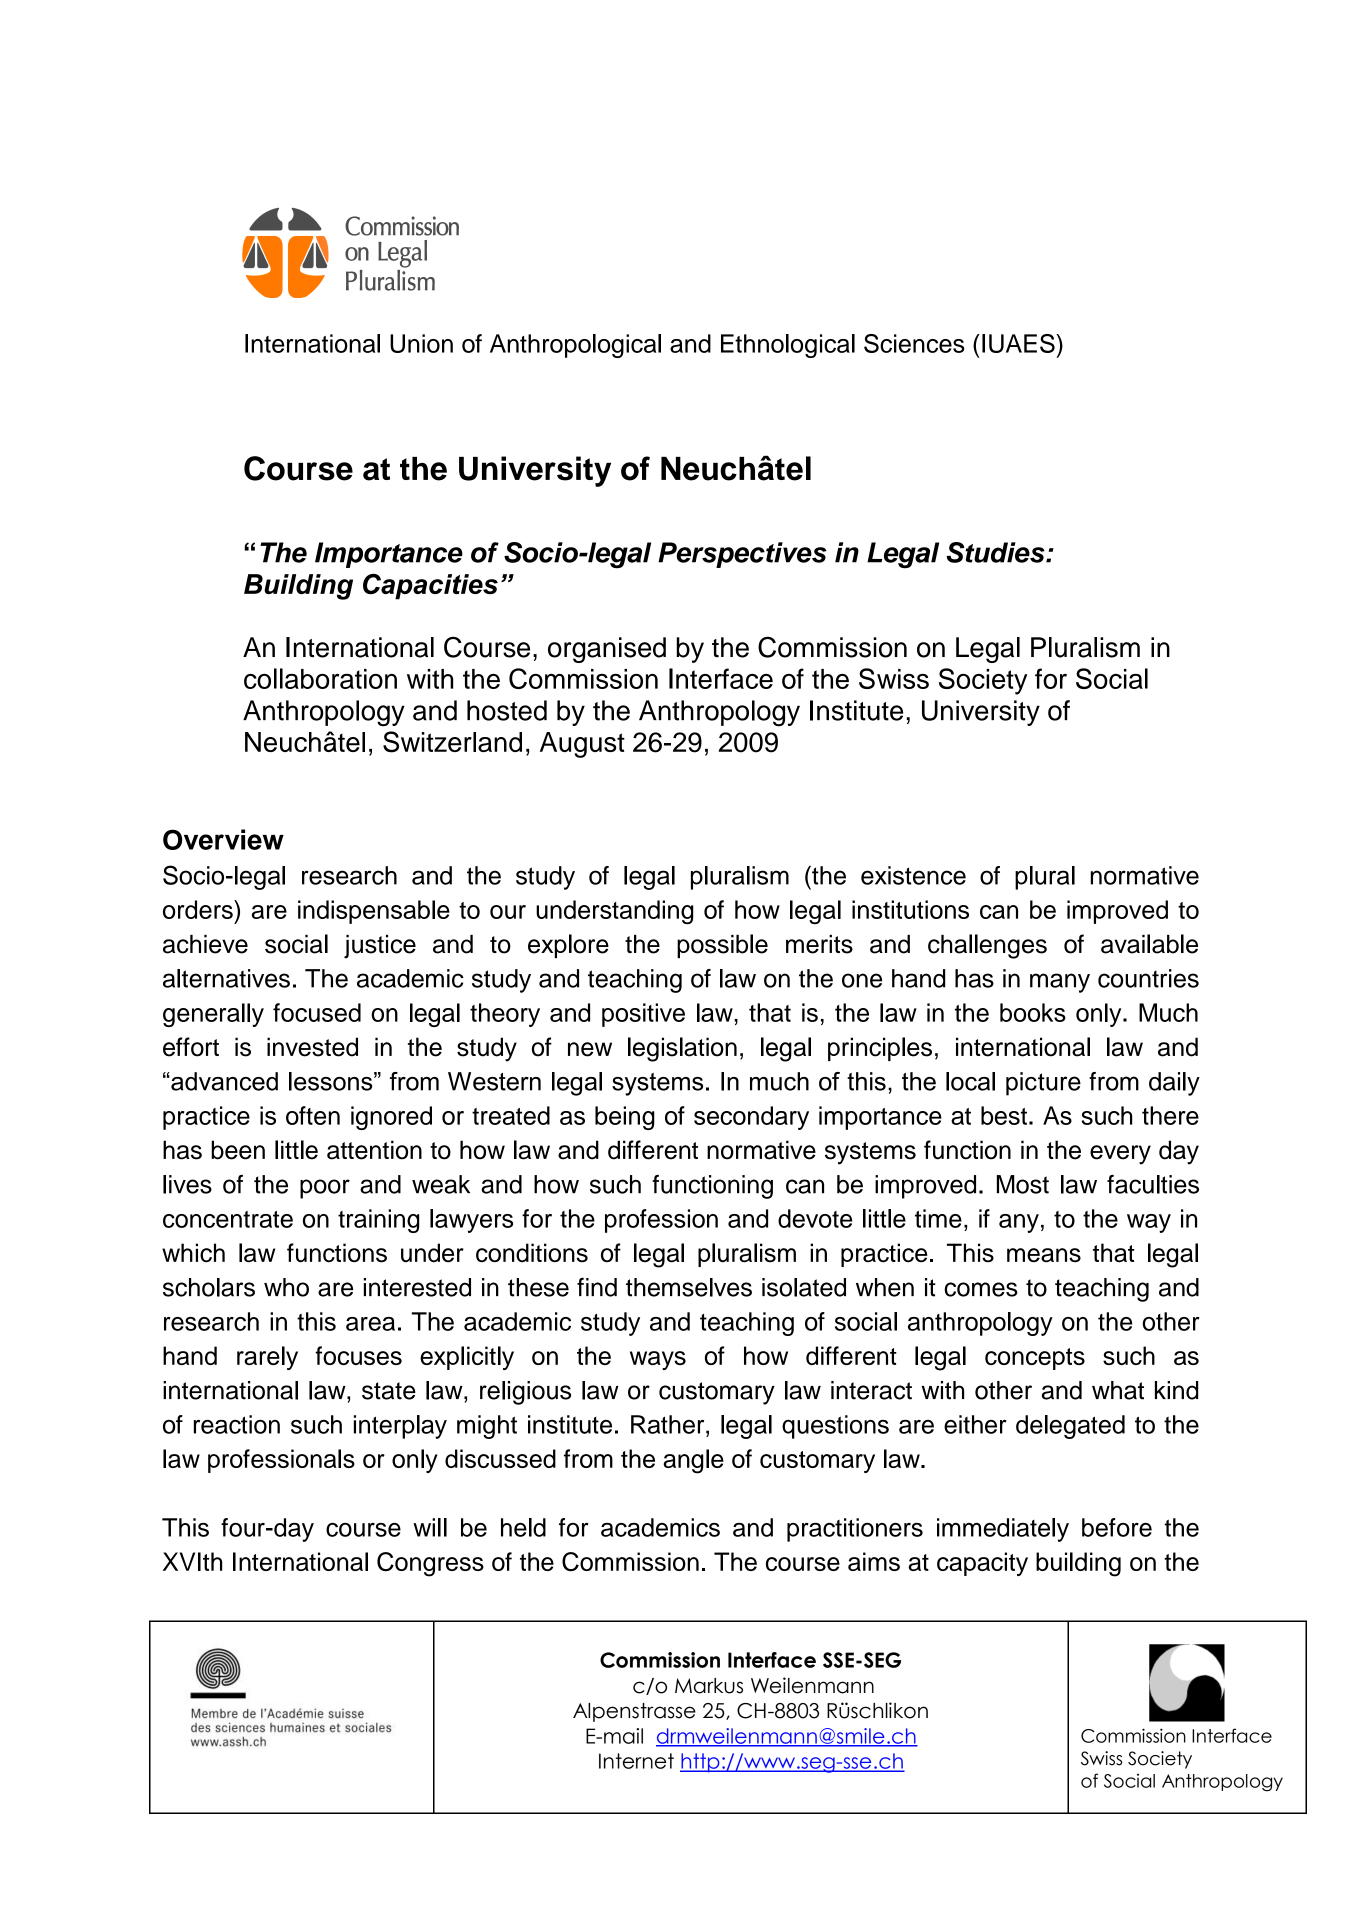 This image has height=1926, width=1362. What do you see at coordinates (607, 650) in the image?
I see `organised` at bounding box center [607, 650].
